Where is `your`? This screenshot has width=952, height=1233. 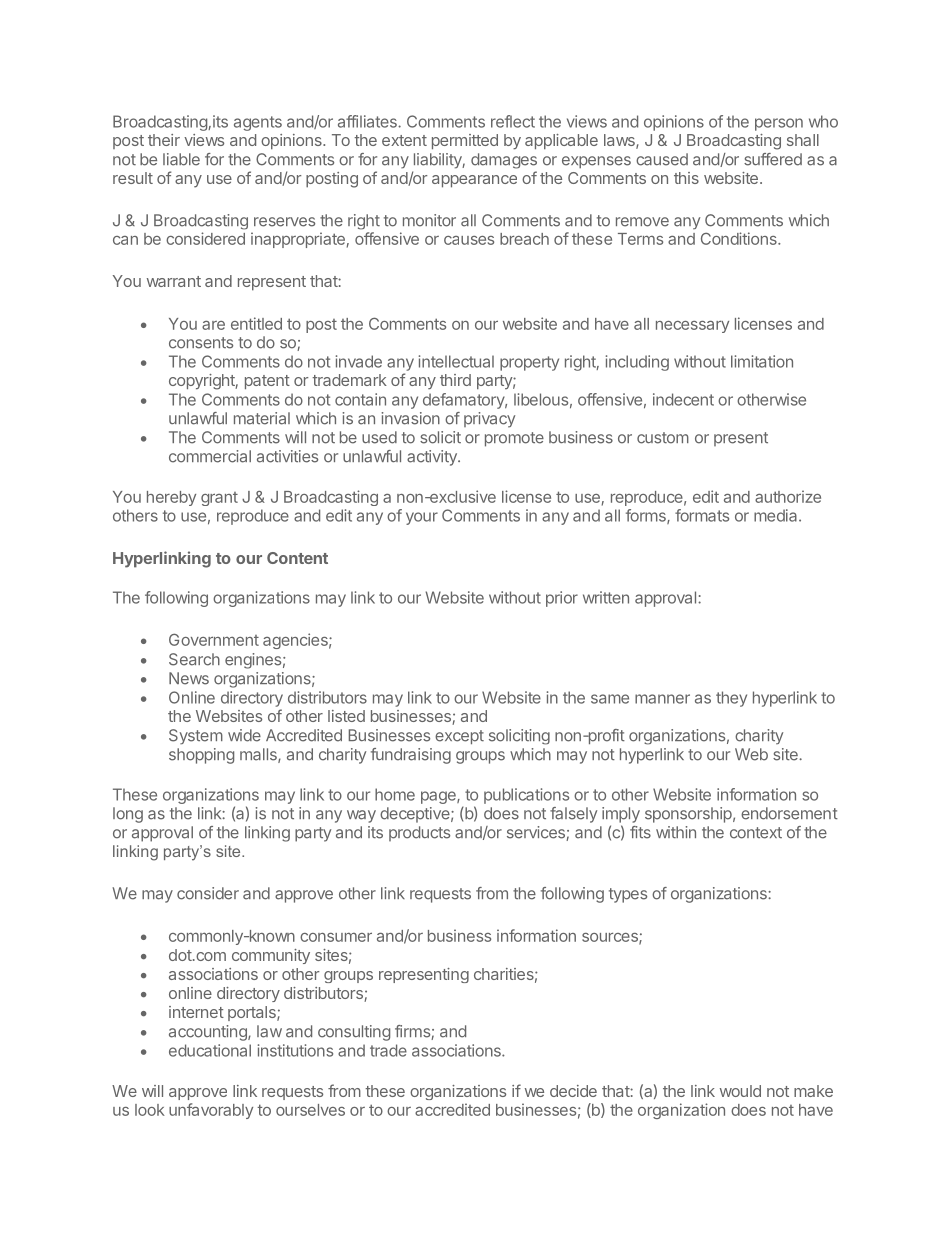 your is located at coordinates (422, 518).
